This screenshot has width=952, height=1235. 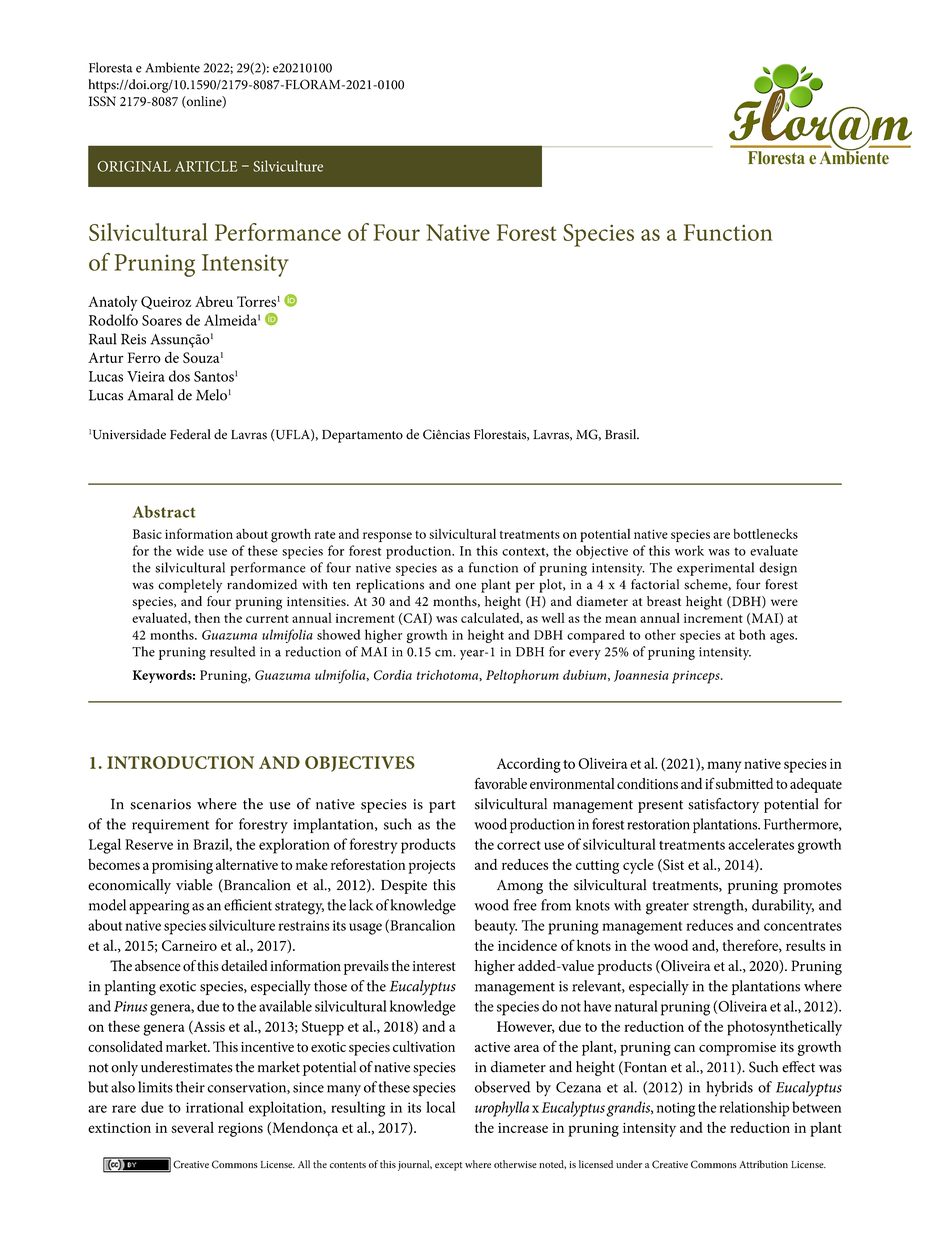 What do you see at coordinates (134, 166) in the screenshot?
I see `ORIGINAL` at bounding box center [134, 166].
